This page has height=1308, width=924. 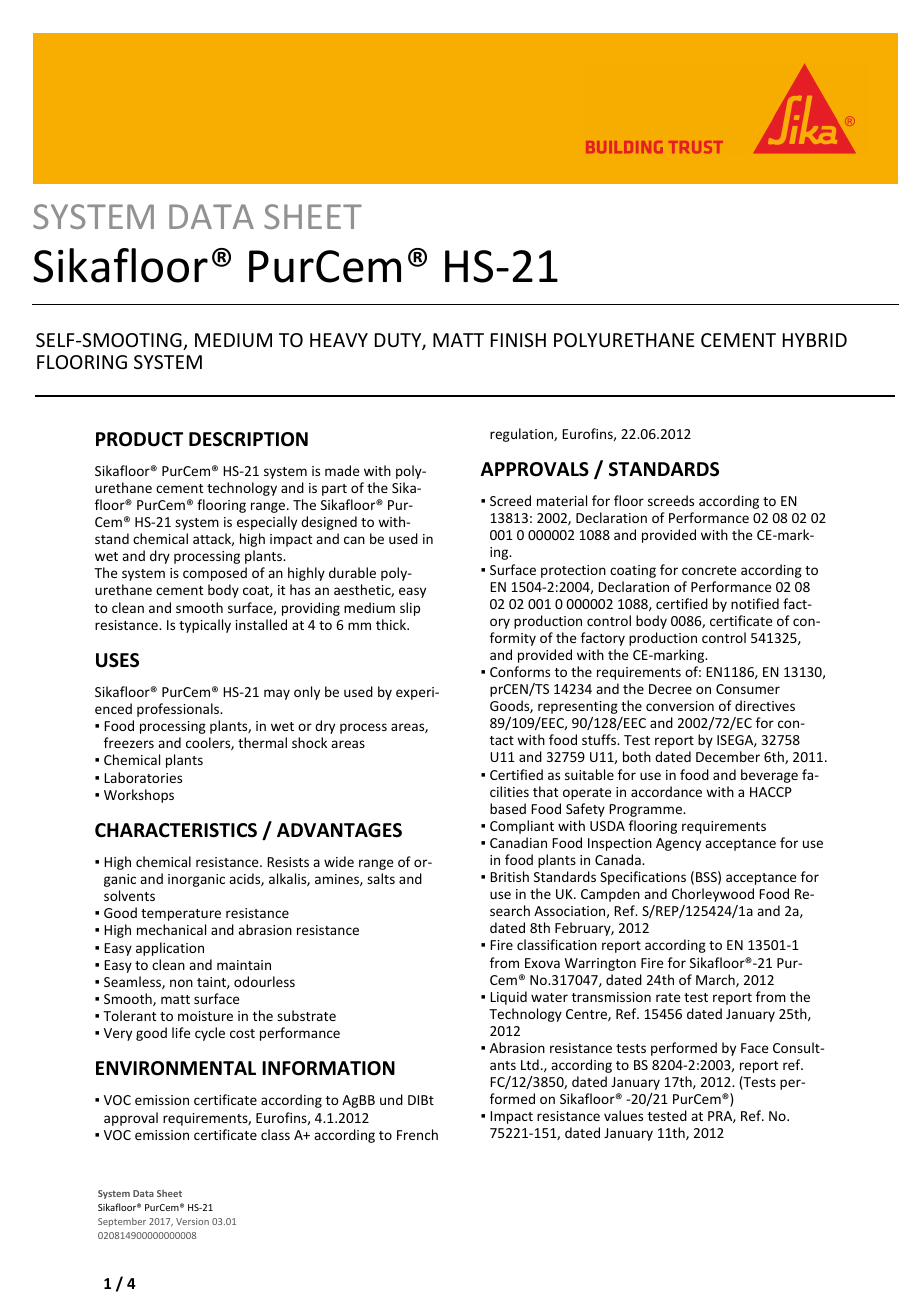 What do you see at coordinates (417, 1134) in the page?
I see `French` at bounding box center [417, 1134].
